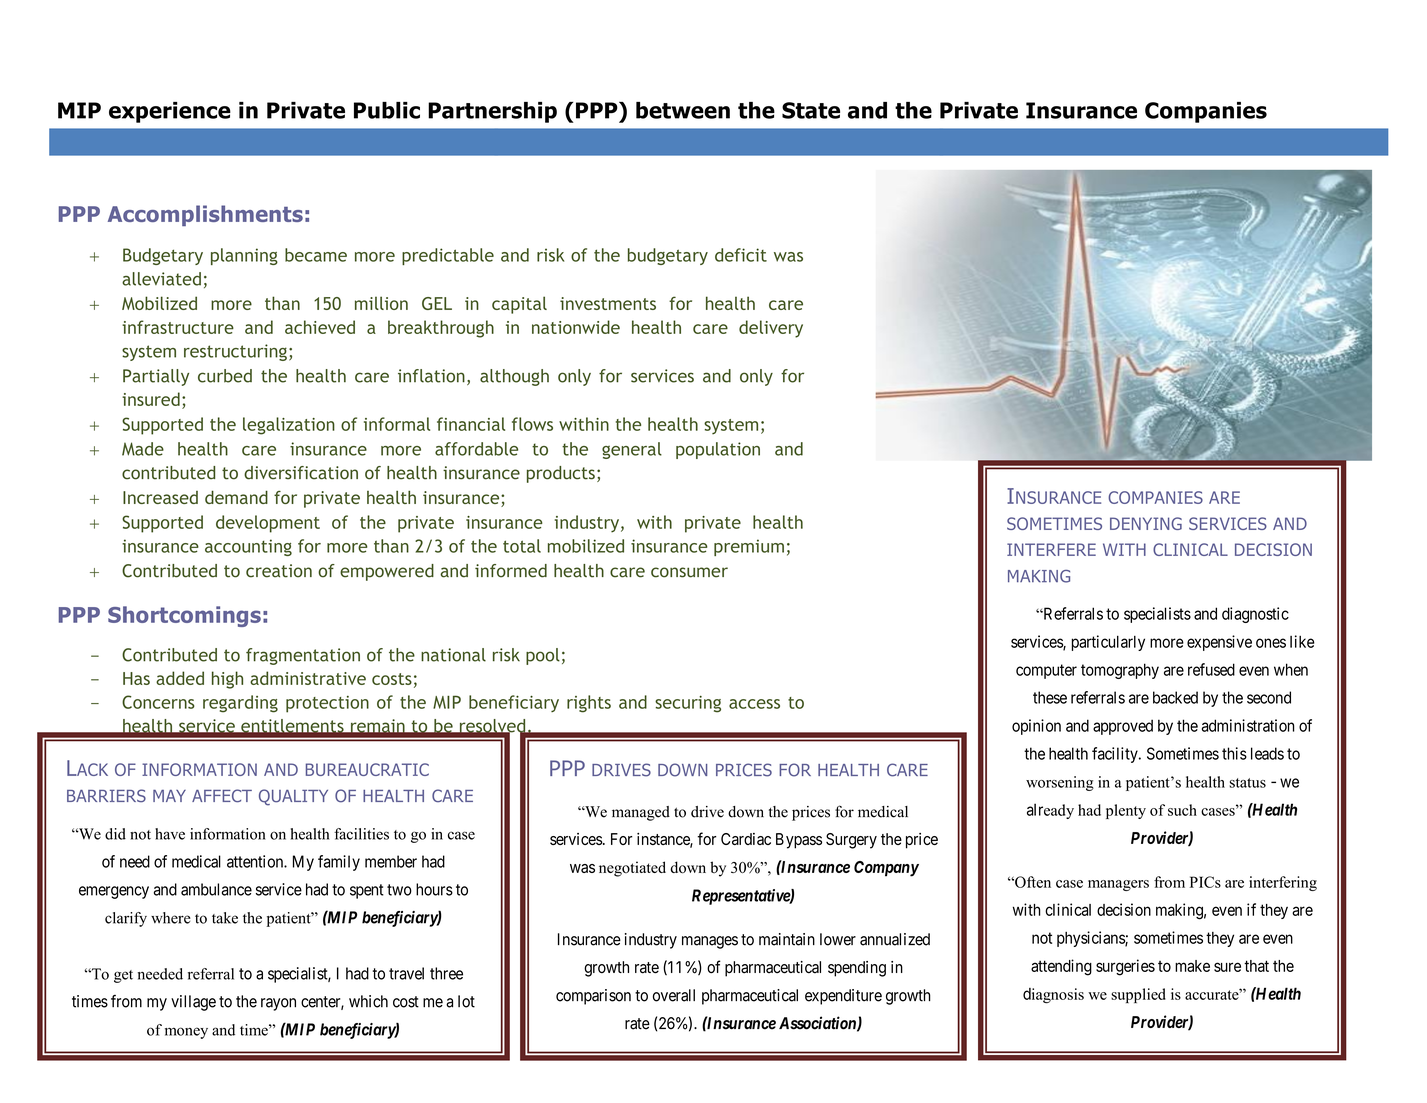 Image resolution: width=1427 pixels, height=1103 pixels. I want to click on deficit, so click(741, 255).
